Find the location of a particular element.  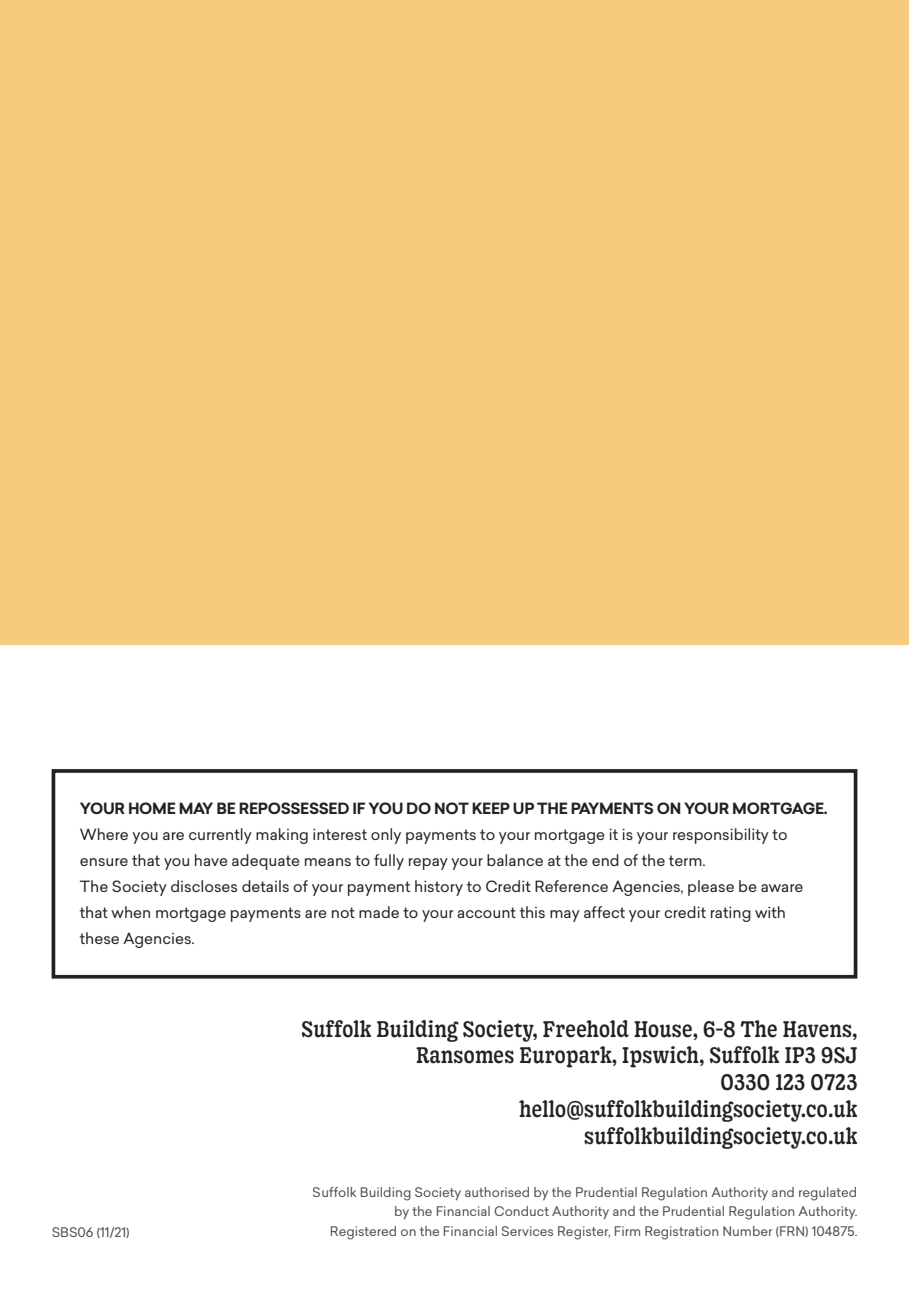

KEEP is located at coordinates (491, 808).
